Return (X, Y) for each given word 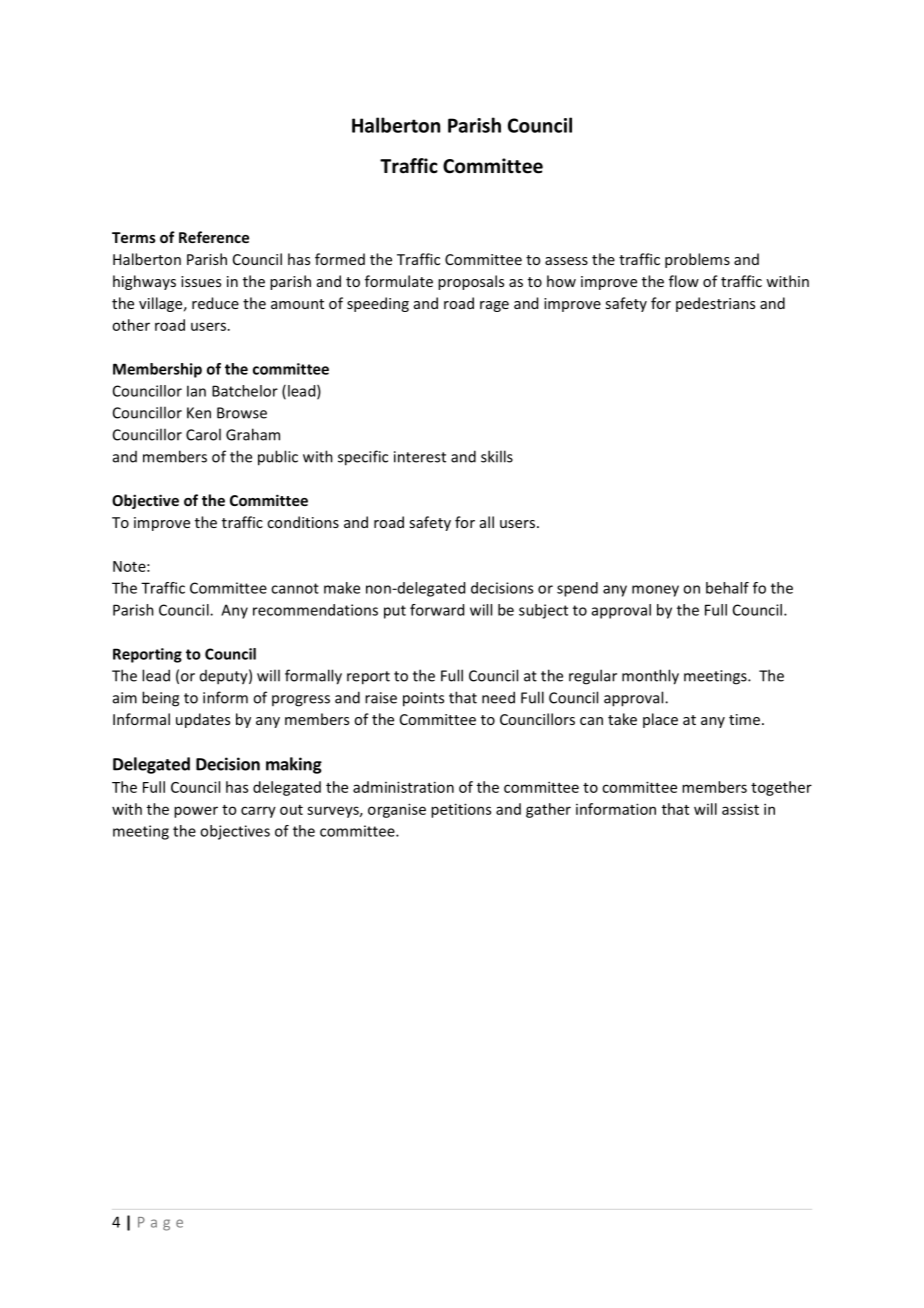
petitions (461, 810)
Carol (203, 434)
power (196, 812)
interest (420, 457)
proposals (471, 282)
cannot (295, 588)
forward (437, 610)
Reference (214, 237)
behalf (727, 588)
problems (697, 260)
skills (497, 456)
